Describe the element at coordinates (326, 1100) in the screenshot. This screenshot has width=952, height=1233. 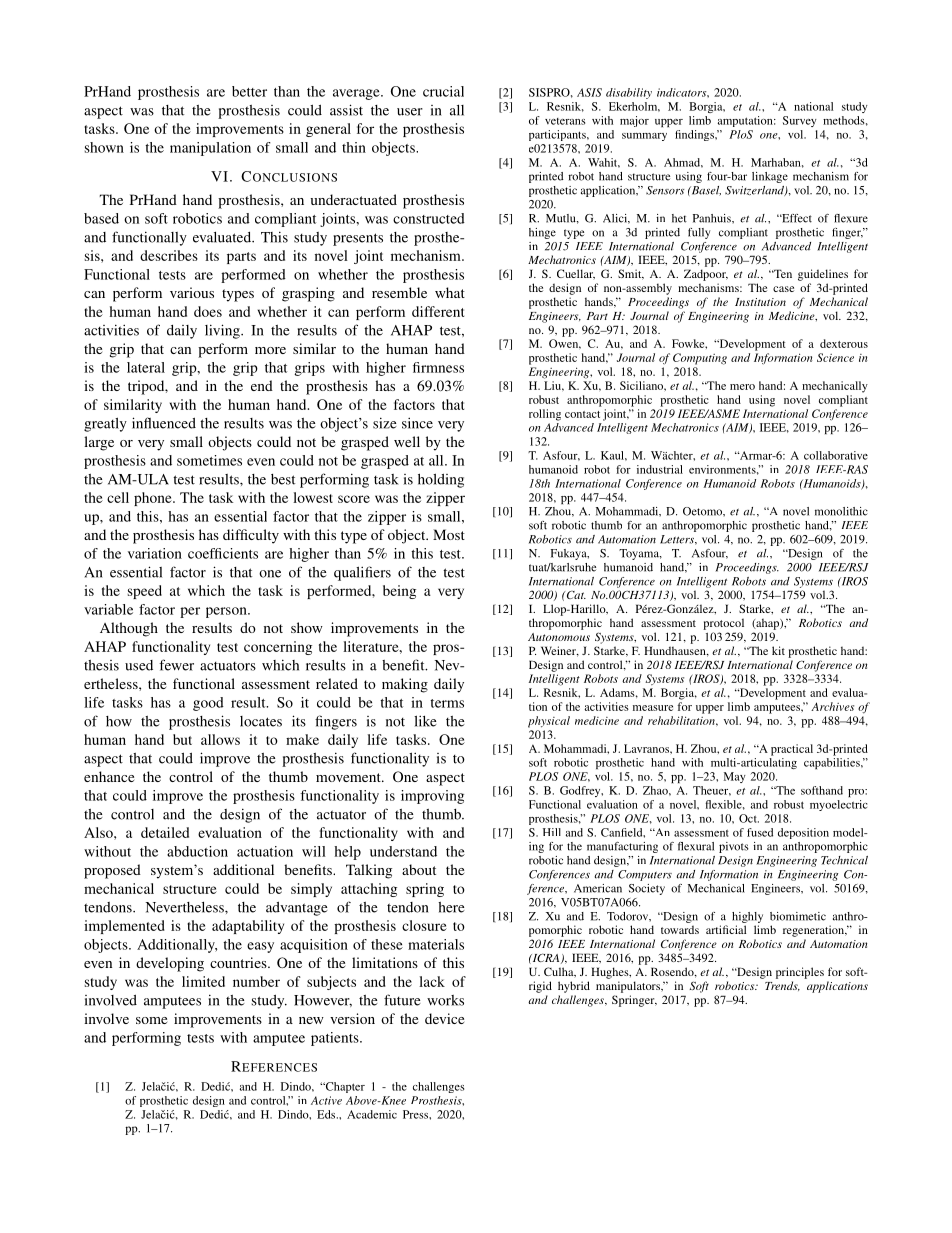
I see `Active` at that location.
